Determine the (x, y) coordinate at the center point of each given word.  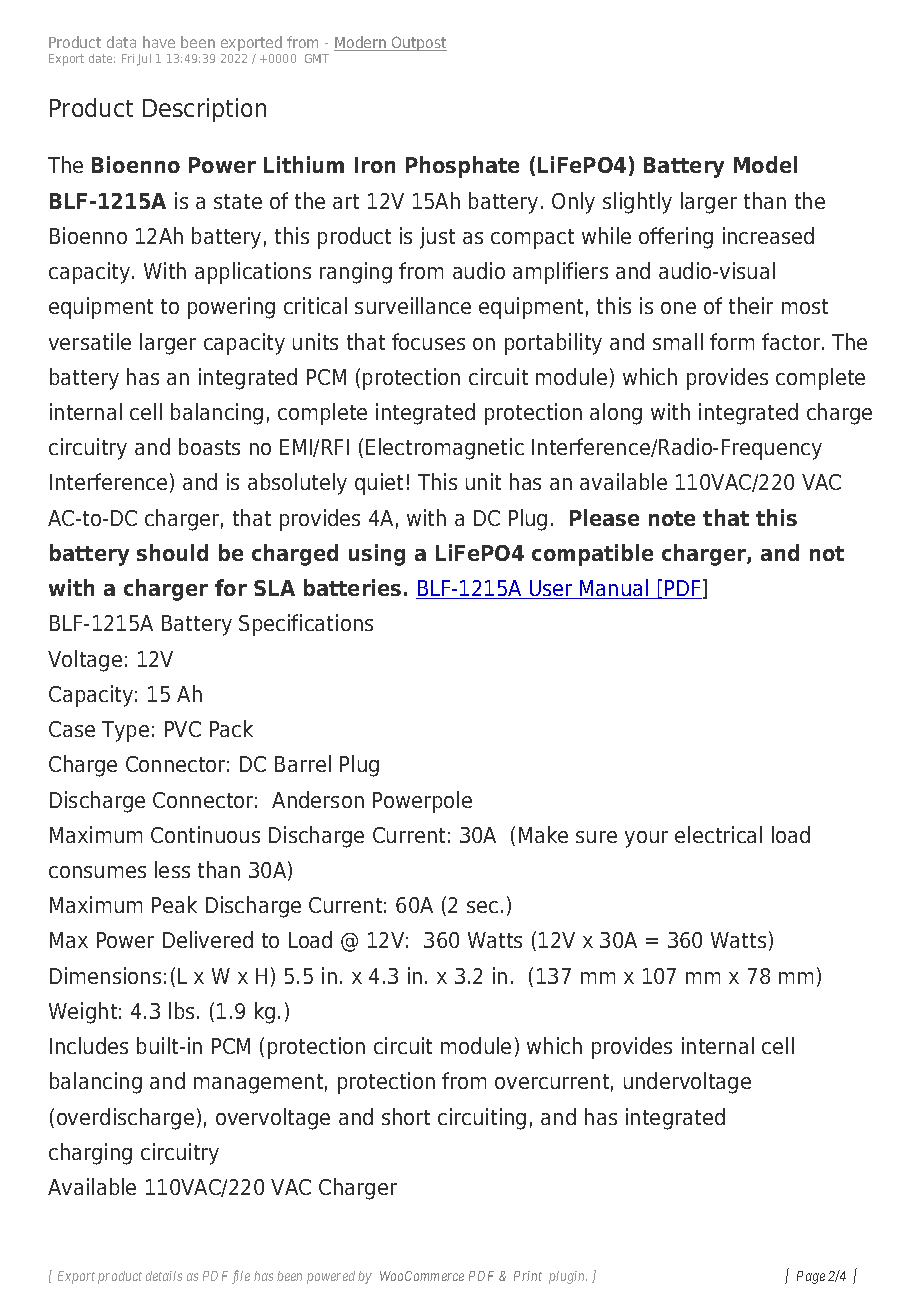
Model (765, 164)
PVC (183, 729)
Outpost (418, 43)
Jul (144, 60)
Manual (614, 589)
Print (528, 1276)
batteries (352, 587)
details (164, 1276)
